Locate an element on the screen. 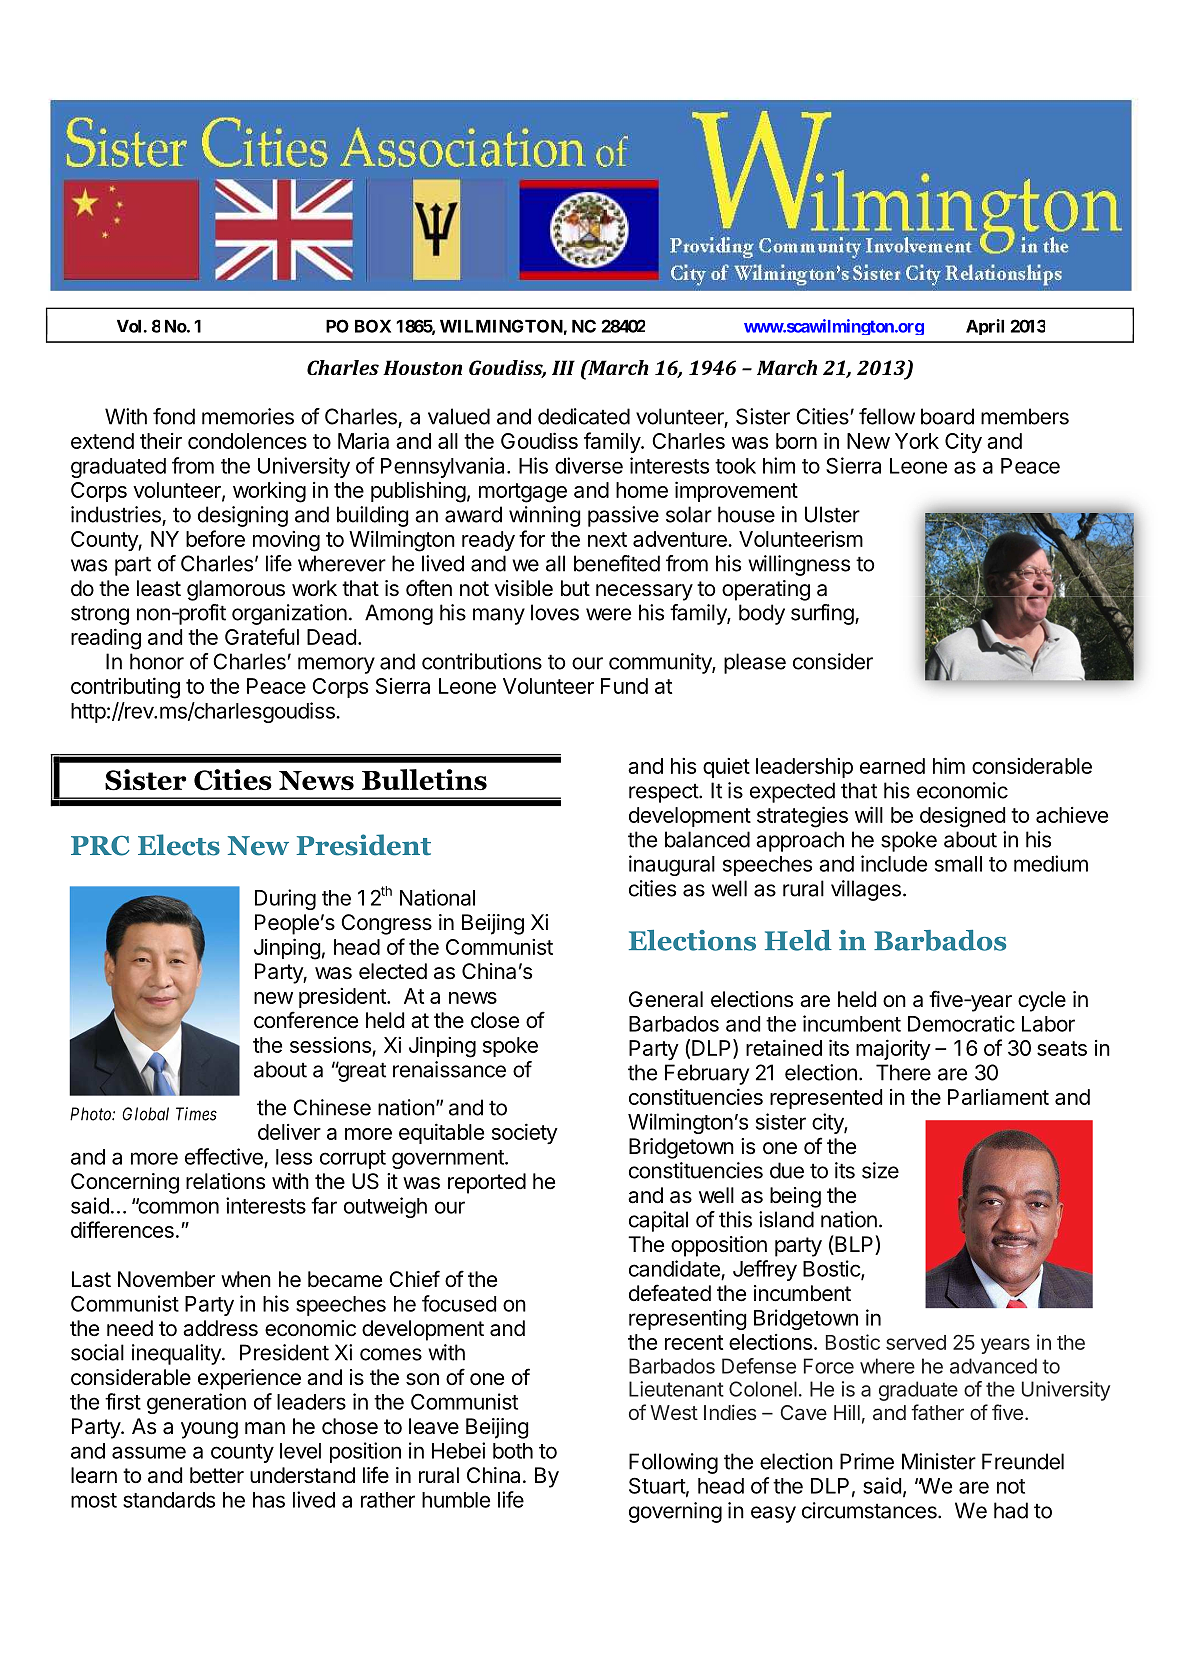 The image size is (1184, 1676). both is located at coordinates (513, 1451).
